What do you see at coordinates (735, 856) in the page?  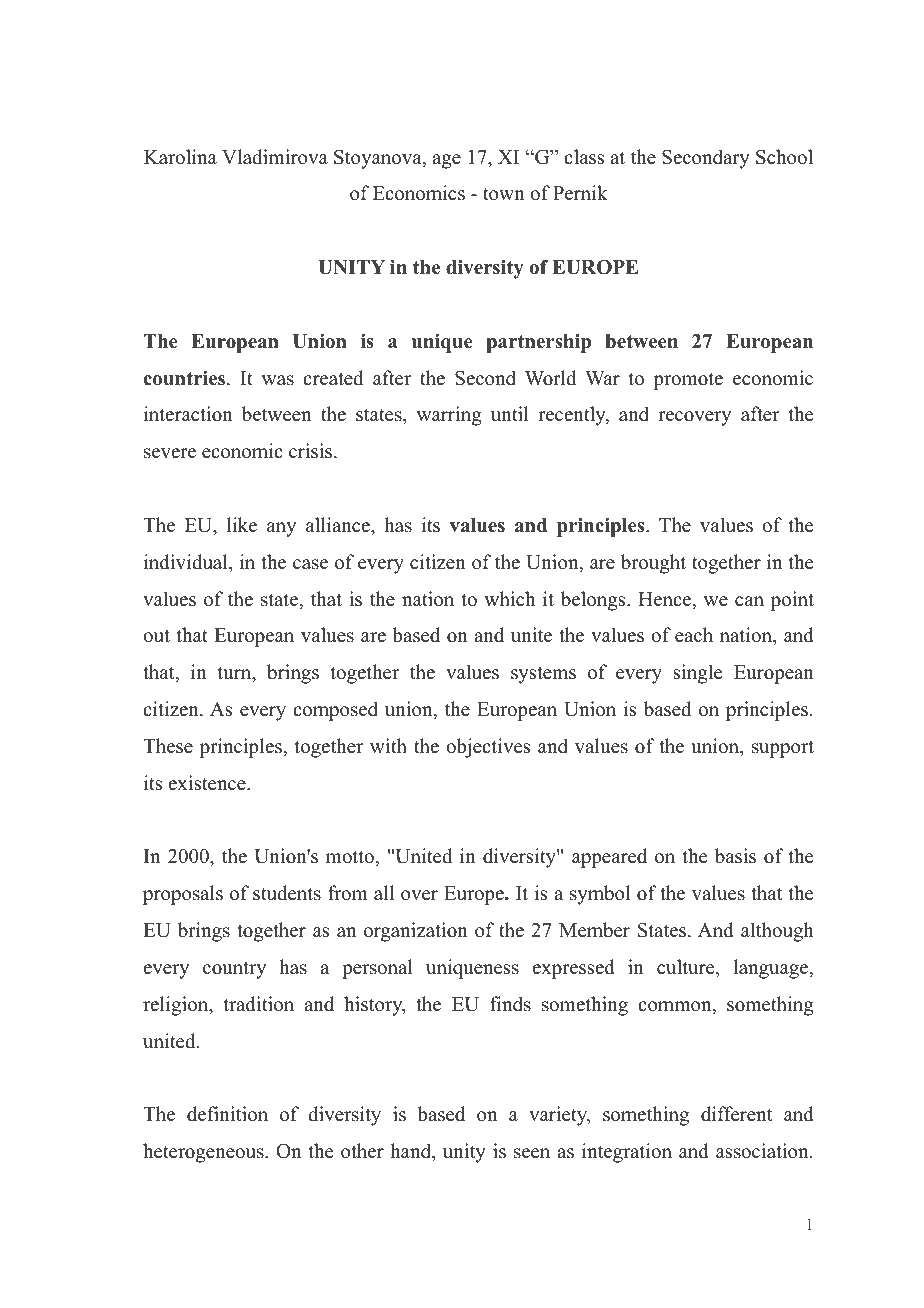 I see `basis` at bounding box center [735, 856].
